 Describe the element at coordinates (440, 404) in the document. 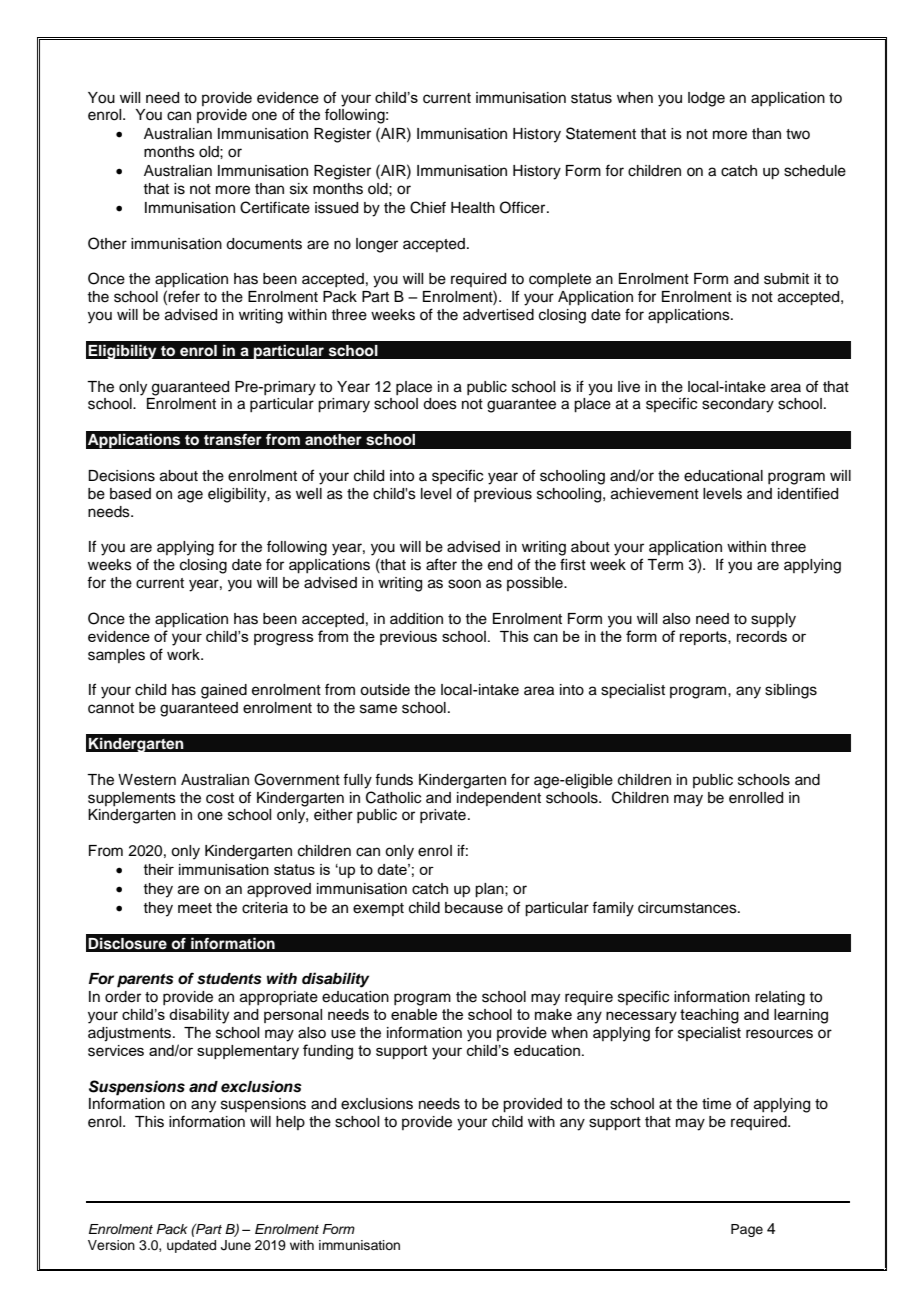

I see `does` at that location.
